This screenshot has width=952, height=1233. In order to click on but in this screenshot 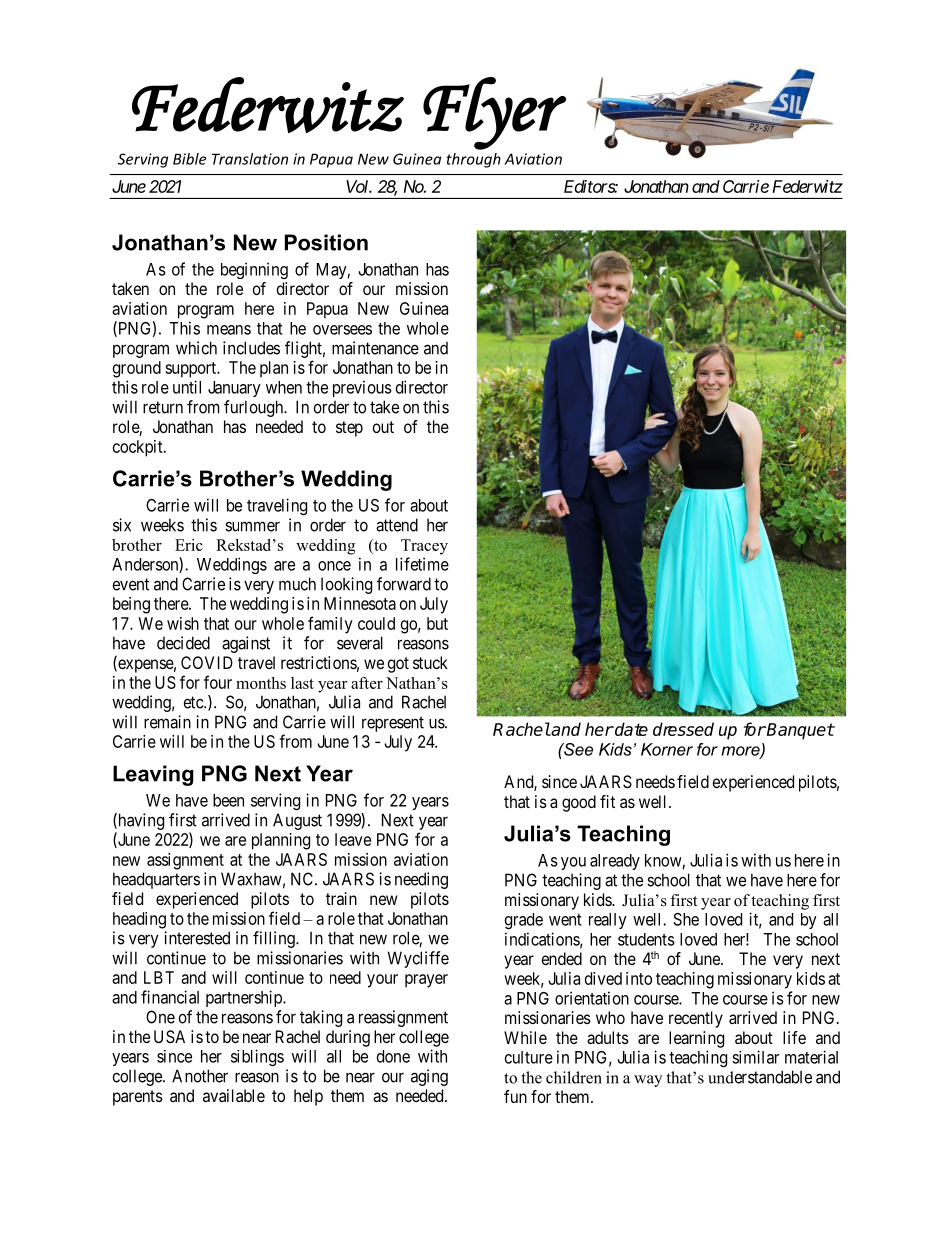, I will do `click(437, 623)`.
